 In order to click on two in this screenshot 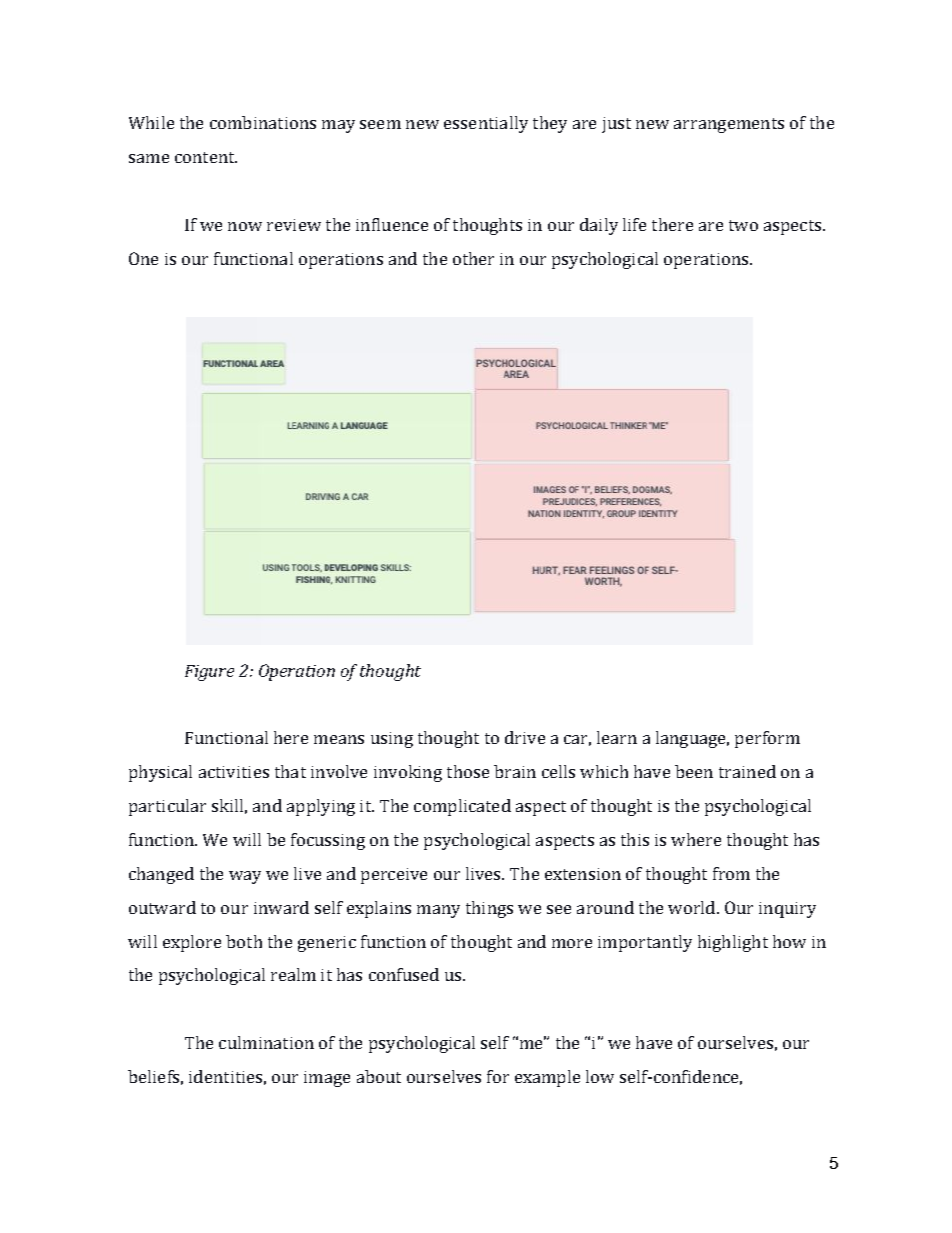, I will do `click(743, 225)`.
